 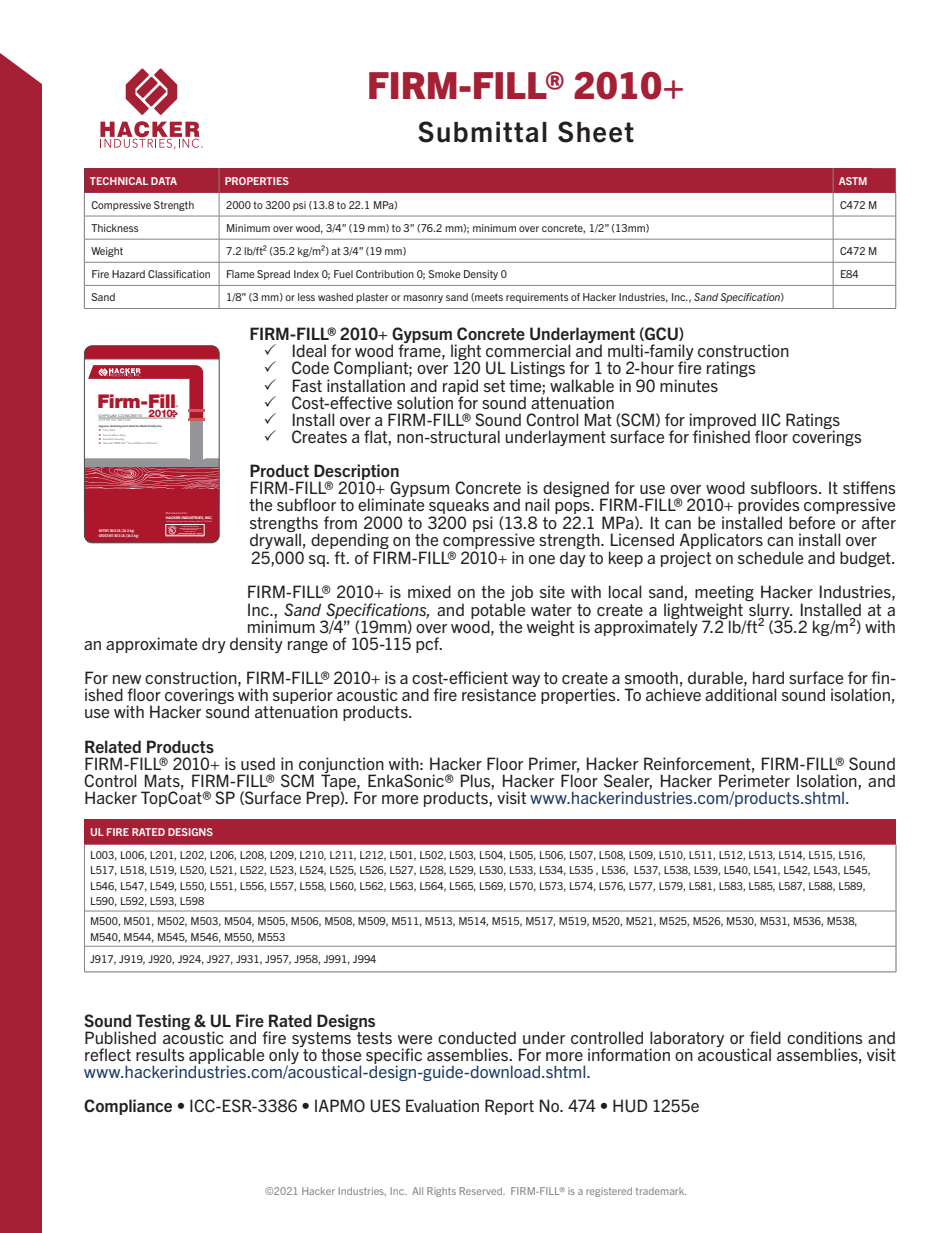 What do you see at coordinates (724, 594) in the screenshot?
I see `meeting` at bounding box center [724, 594].
